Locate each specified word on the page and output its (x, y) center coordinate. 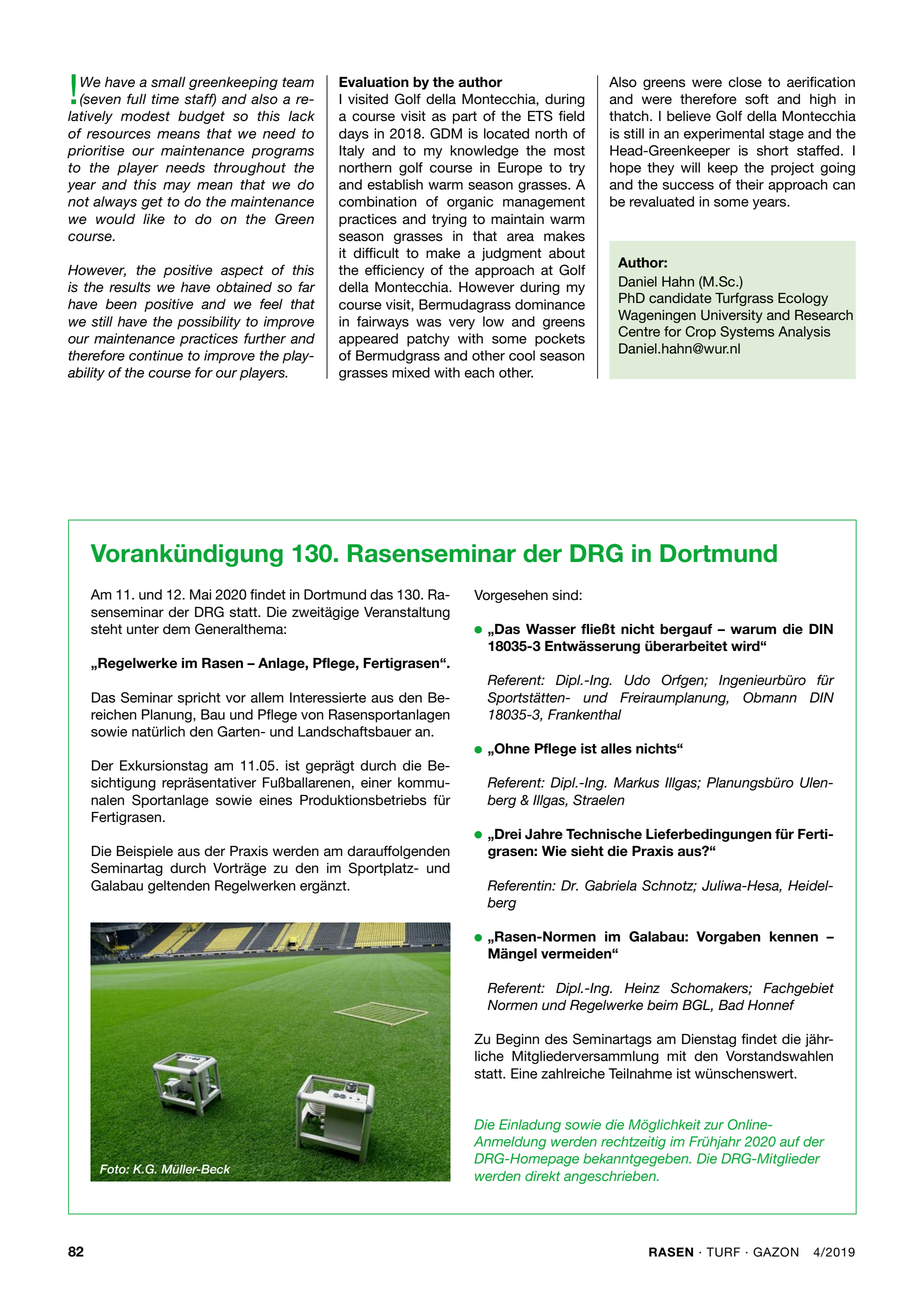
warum (753, 630)
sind (566, 595)
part (465, 117)
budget (201, 117)
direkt (542, 1176)
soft (757, 99)
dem (176, 629)
